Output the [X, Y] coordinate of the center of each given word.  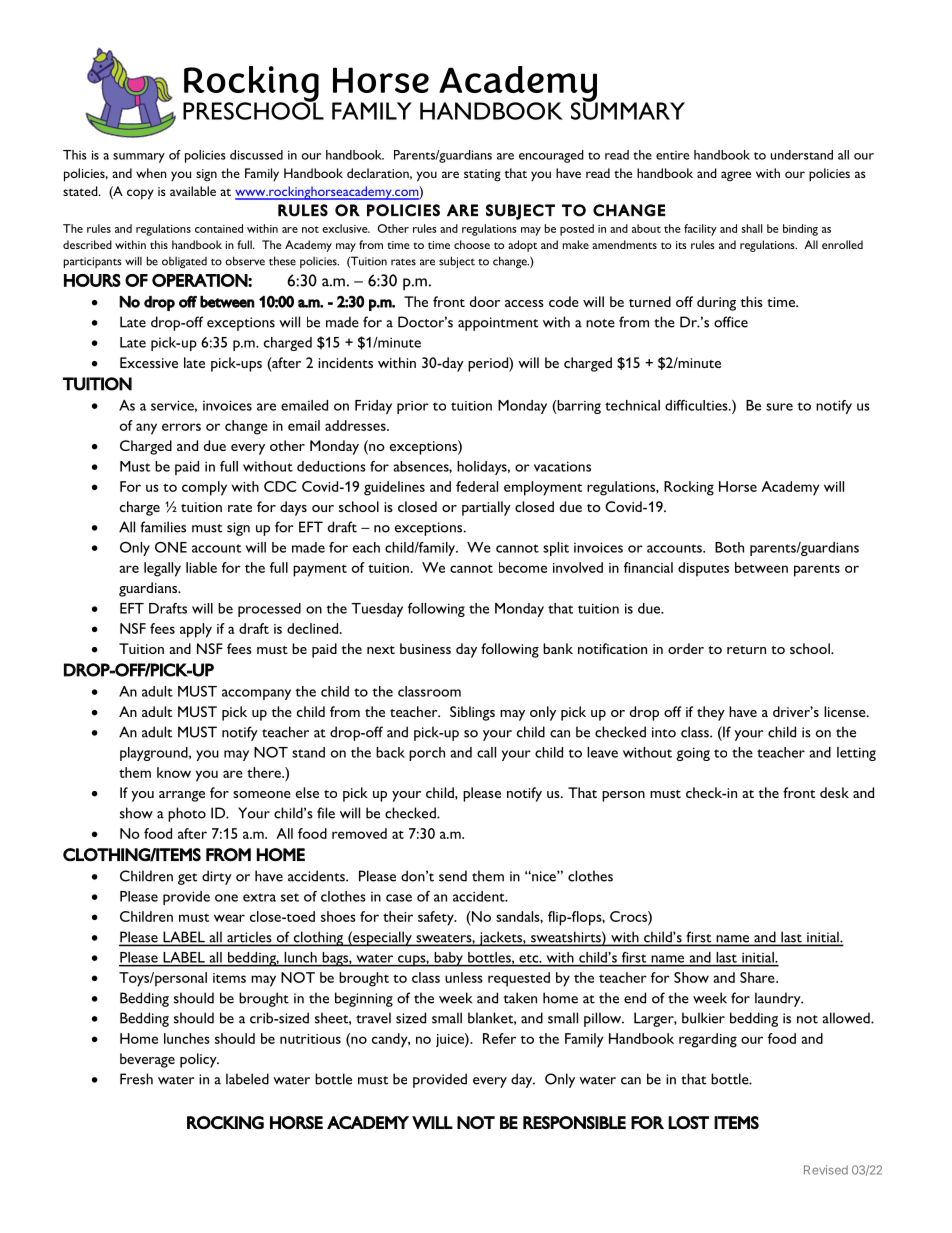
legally [162, 569]
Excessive [149, 362]
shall [752, 228]
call [486, 752]
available [193, 191]
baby [448, 959]
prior [413, 407]
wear [229, 918]
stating [482, 175]
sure [779, 407]
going [693, 754]
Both [729, 547]
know [174, 772]
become [523, 567]
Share [758, 977]
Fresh [136, 1079]
